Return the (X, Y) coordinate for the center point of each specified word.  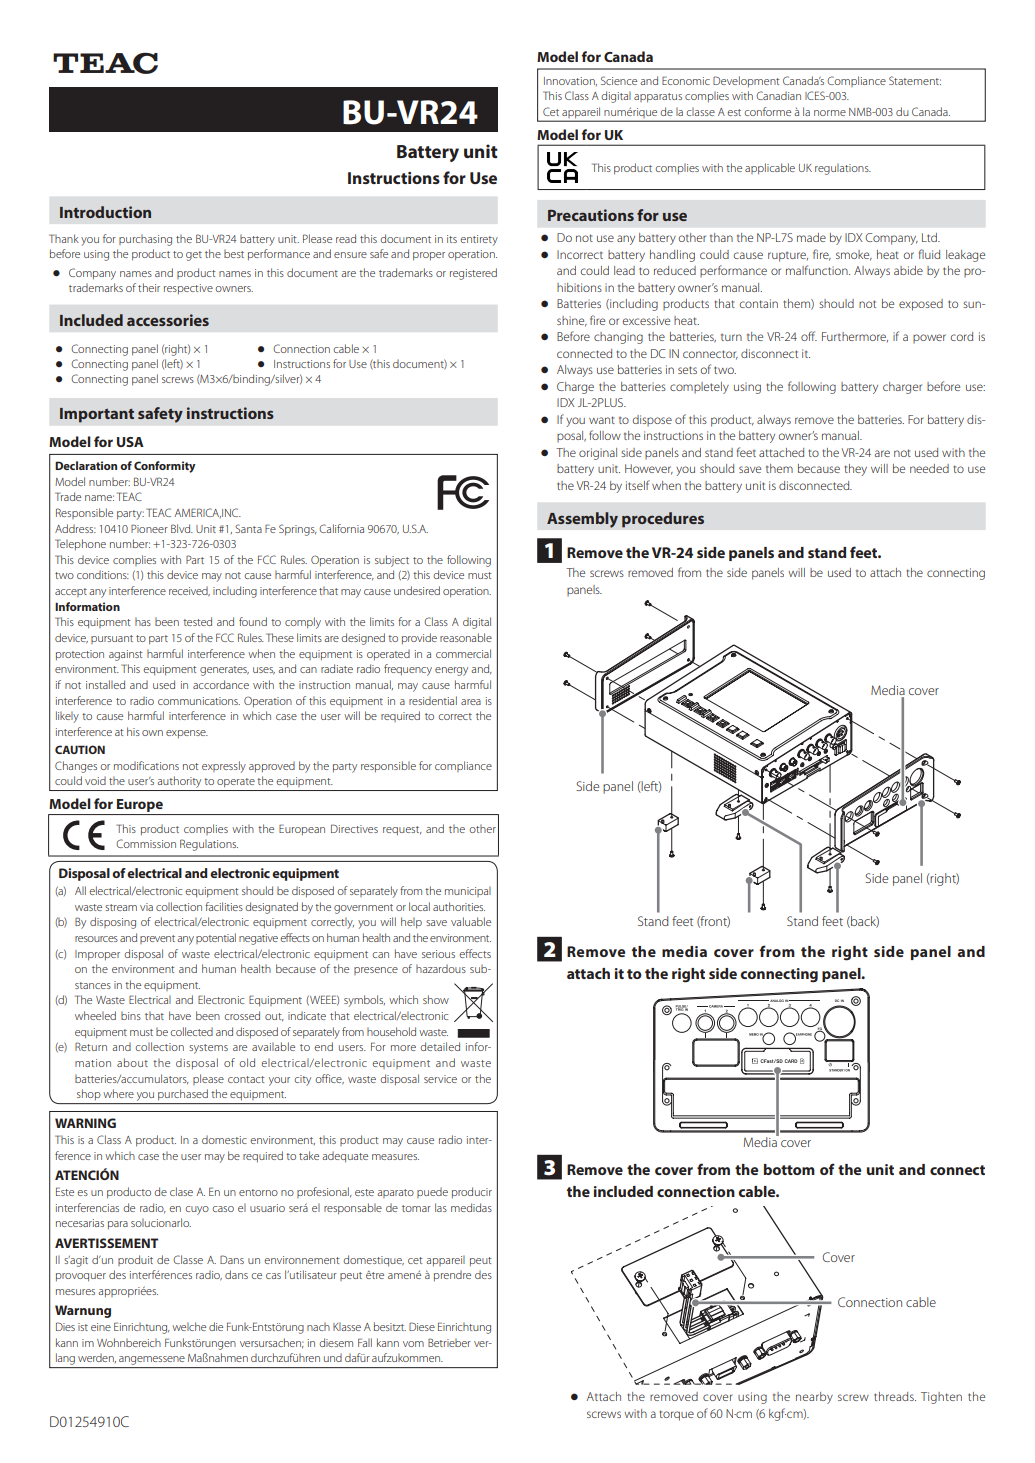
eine (101, 1327)
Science (619, 80)
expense (187, 734)
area (471, 702)
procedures (663, 520)
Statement (915, 80)
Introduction (105, 212)
